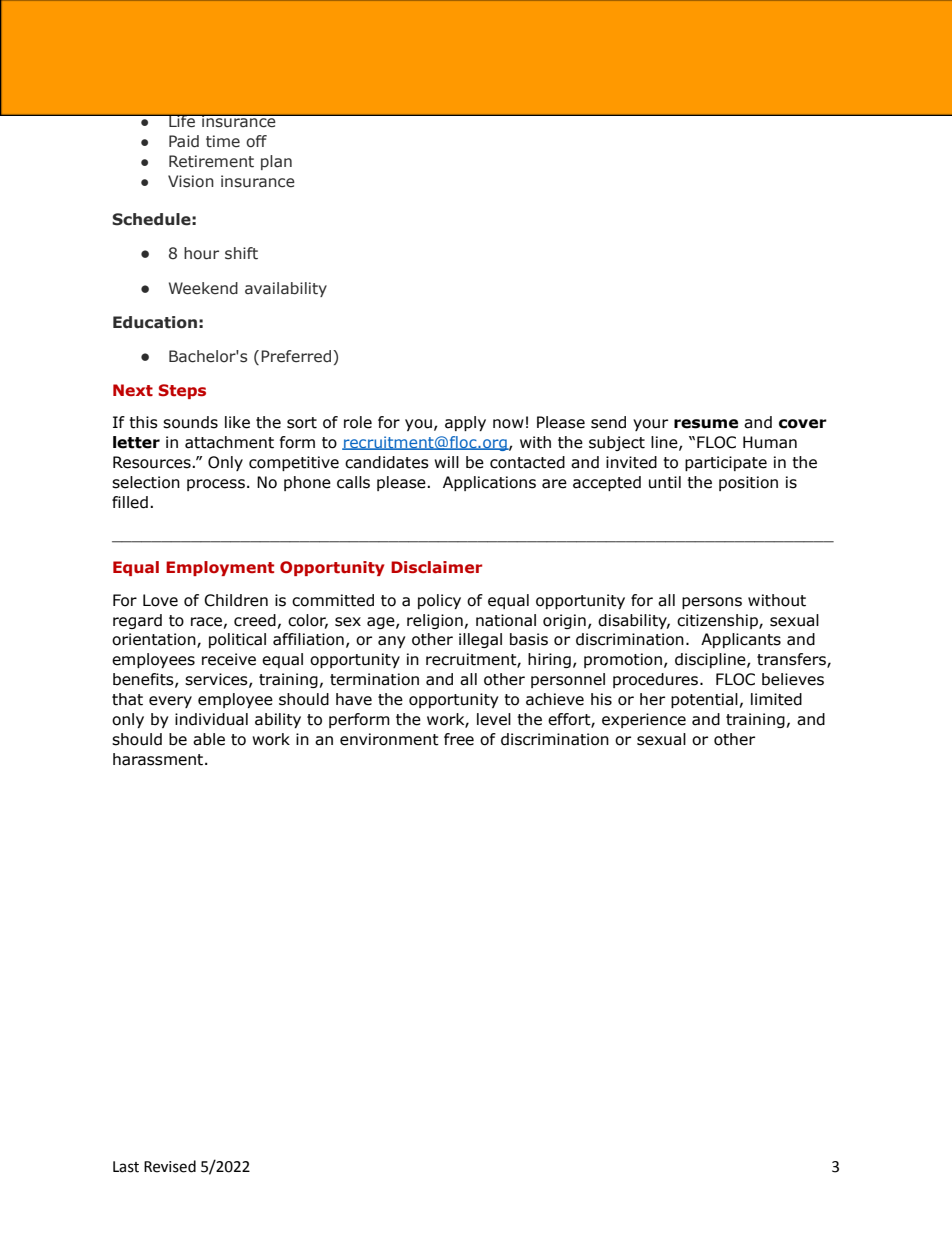 This document has width=952, height=1233. What do you see at coordinates (170, 1166) in the document?
I see `Revised` at bounding box center [170, 1166].
